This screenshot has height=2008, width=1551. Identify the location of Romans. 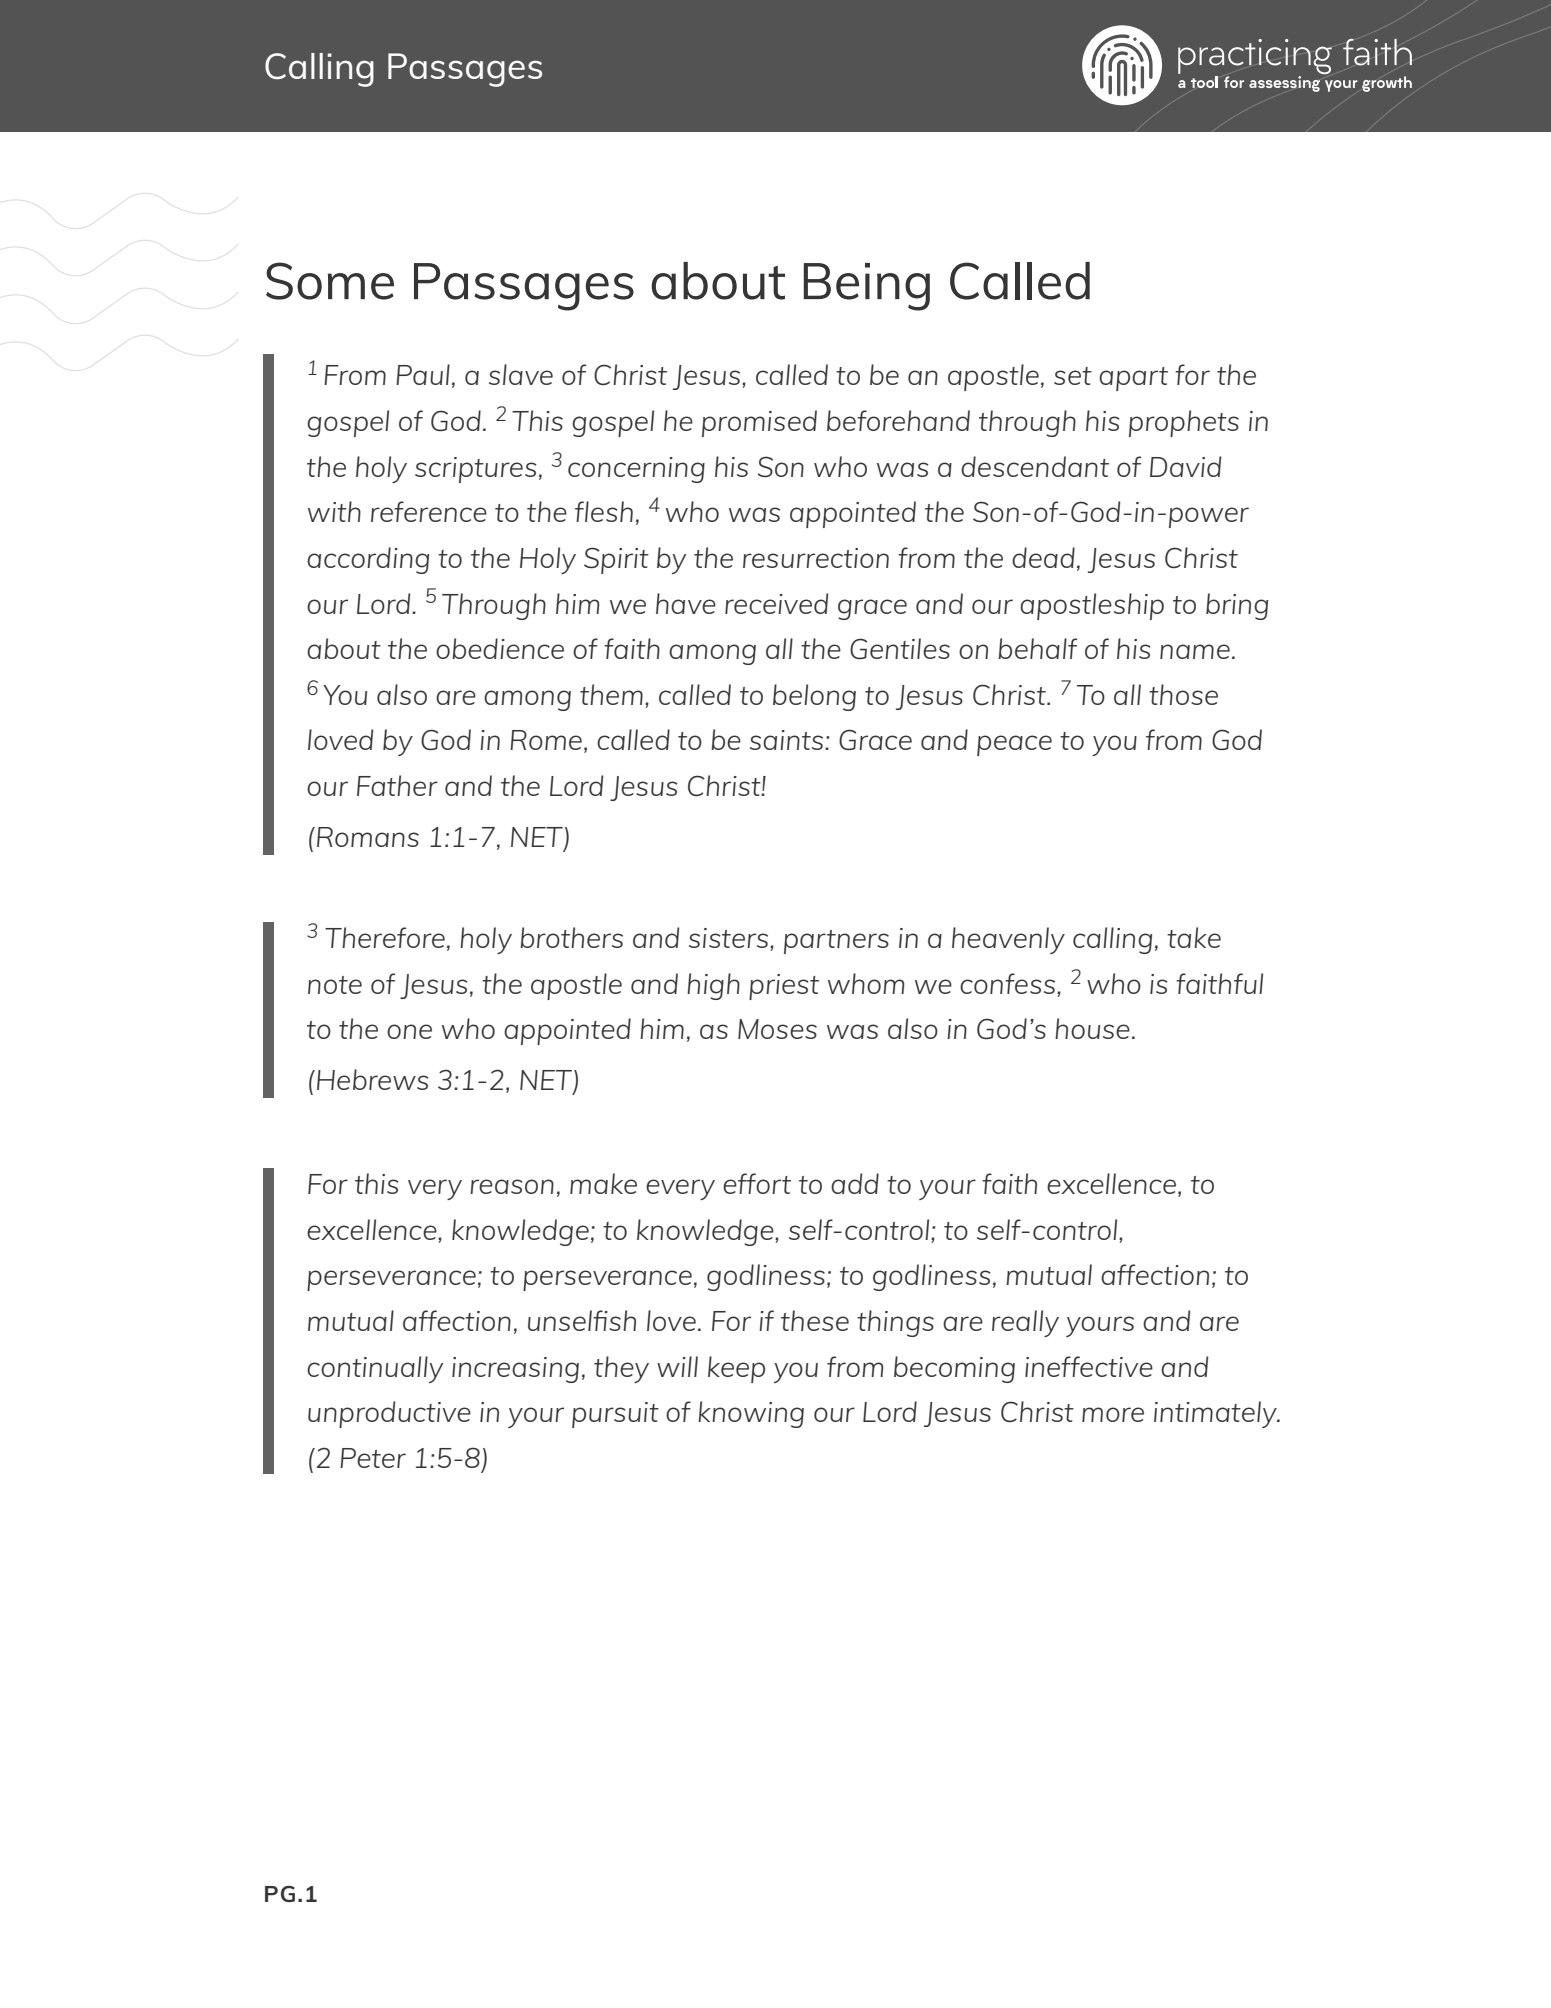
(368, 837).
